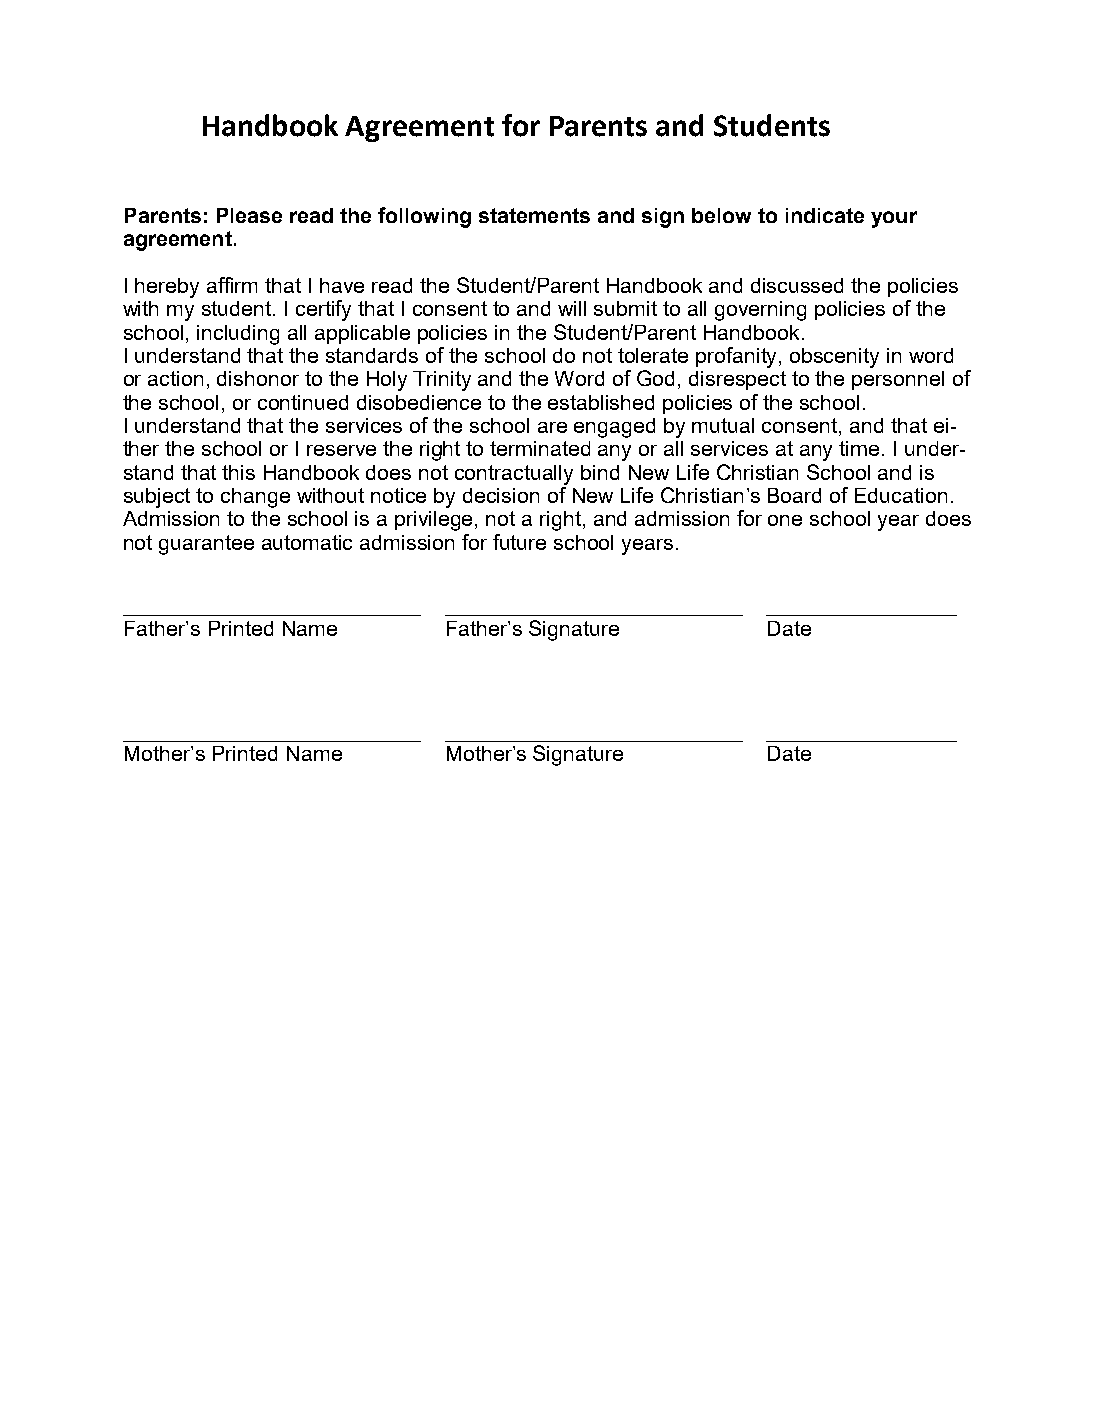 The image size is (1093, 1415). Describe the element at coordinates (760, 311) in the screenshot. I see `governing` at that location.
